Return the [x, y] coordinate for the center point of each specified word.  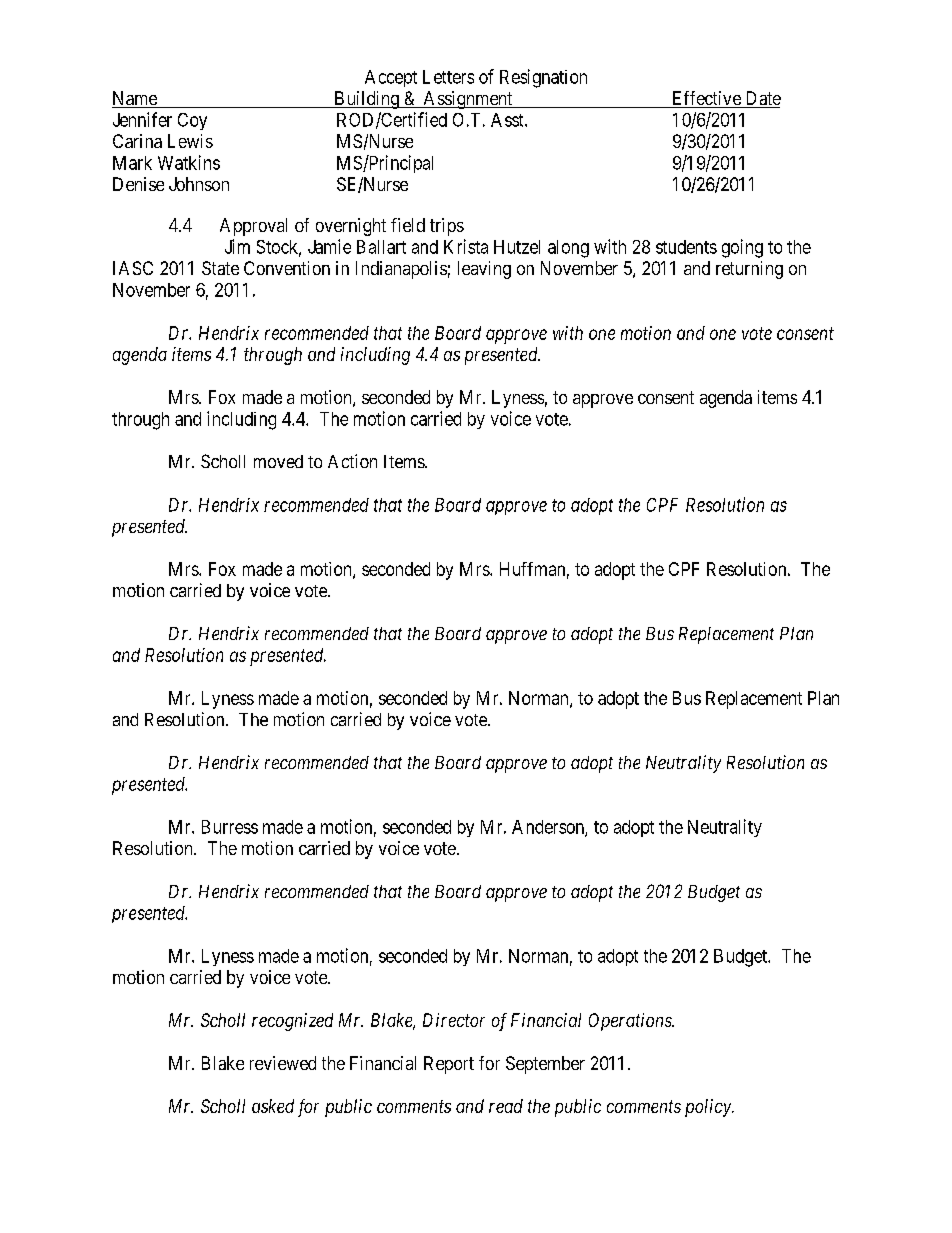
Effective [706, 99]
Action [352, 461]
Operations [631, 1022]
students [686, 247]
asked [273, 1106]
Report [449, 1065]
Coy [192, 121]
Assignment [468, 100]
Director [454, 1020]
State [220, 268]
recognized [292, 1022]
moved [278, 461]
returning [749, 270]
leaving [484, 270]
